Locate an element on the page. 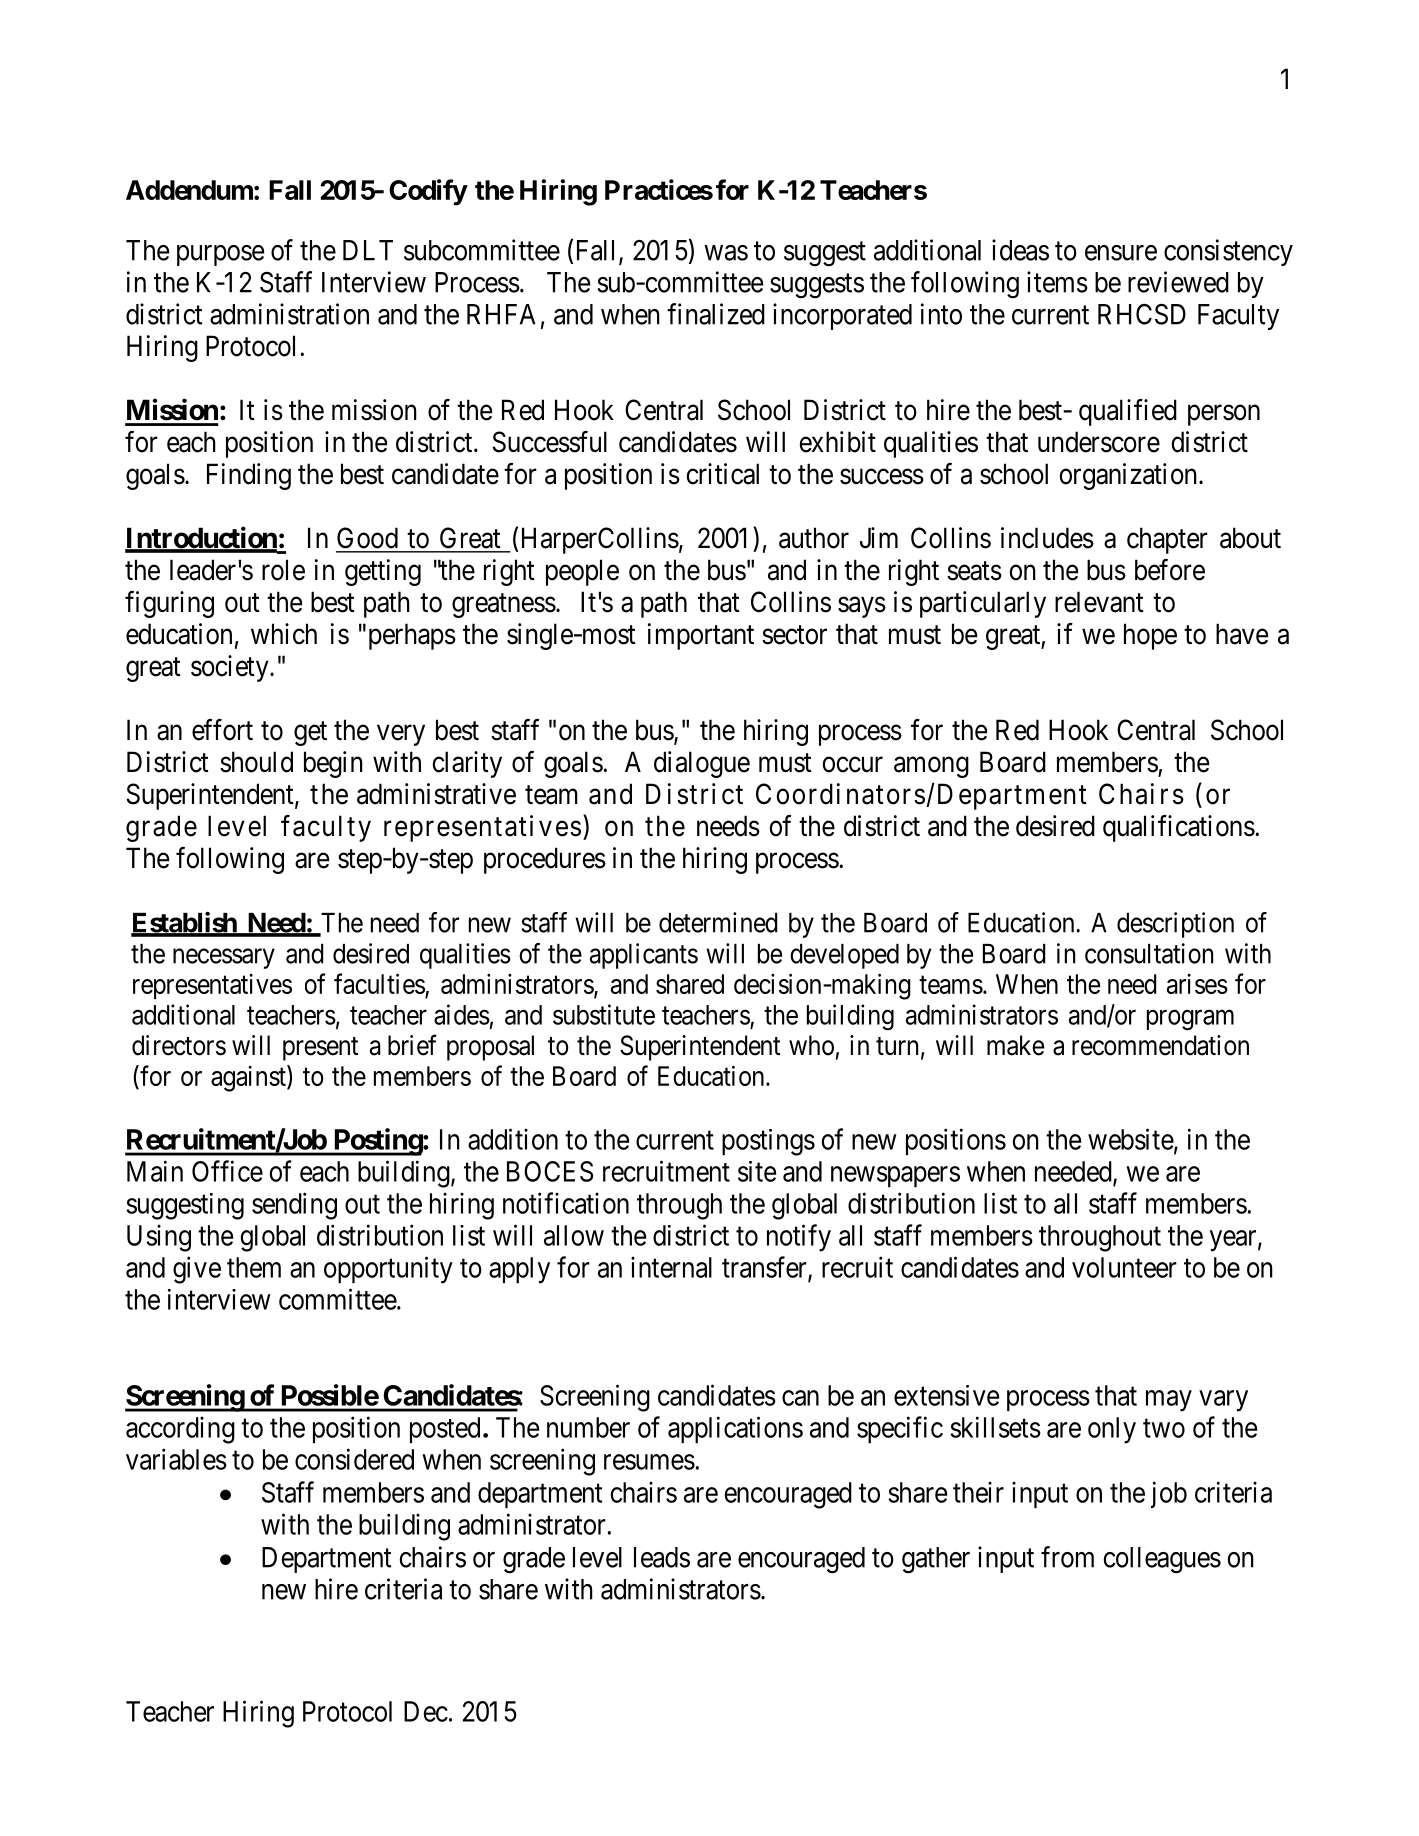 The width and height of the image is (1419, 1836). finalized is located at coordinates (716, 314).
